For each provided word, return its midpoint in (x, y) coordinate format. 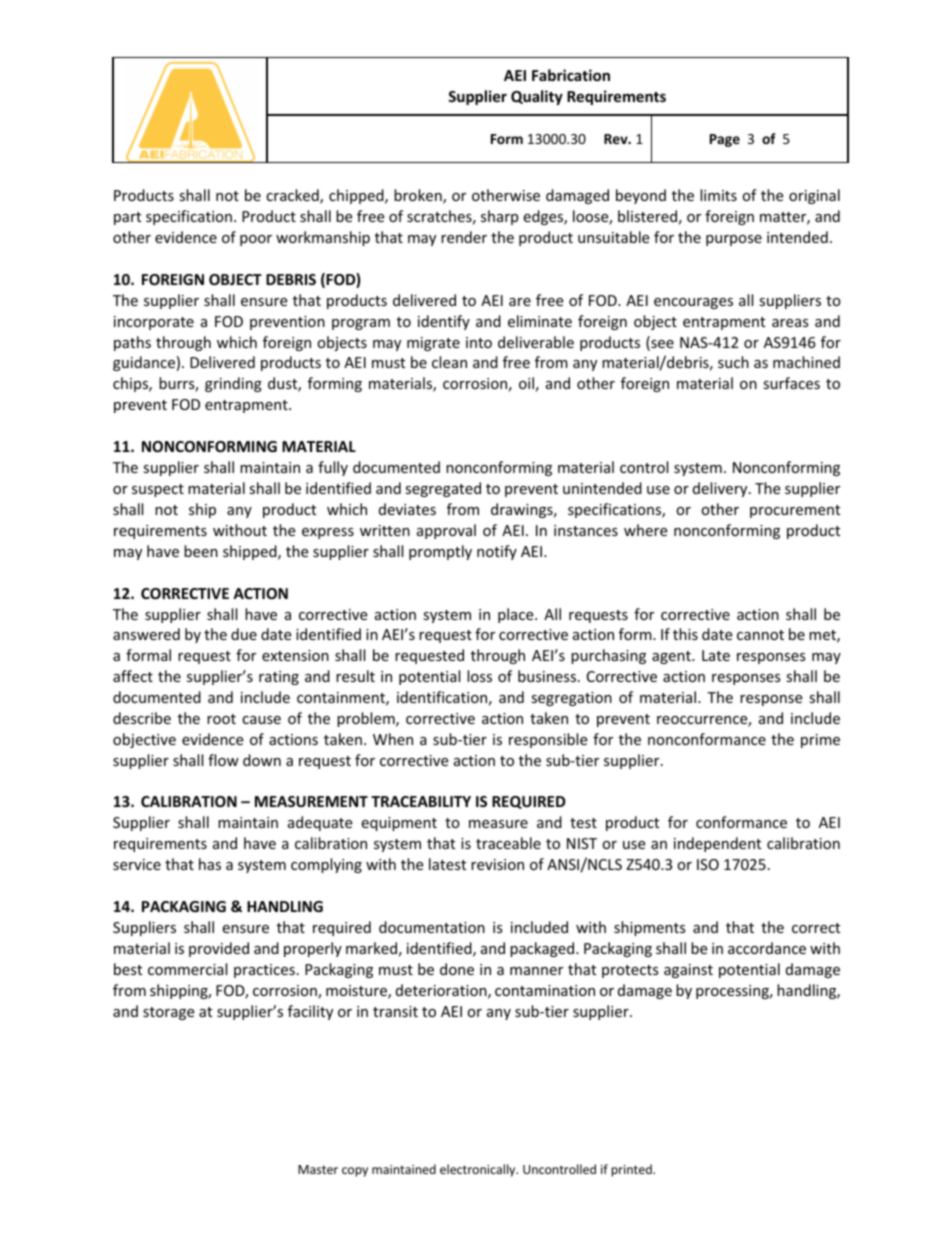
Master (318, 1169)
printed (633, 1170)
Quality (537, 97)
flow (223, 760)
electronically (479, 1170)
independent (717, 844)
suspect (158, 490)
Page (725, 140)
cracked (293, 196)
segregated (443, 489)
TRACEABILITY (421, 801)
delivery (721, 489)
